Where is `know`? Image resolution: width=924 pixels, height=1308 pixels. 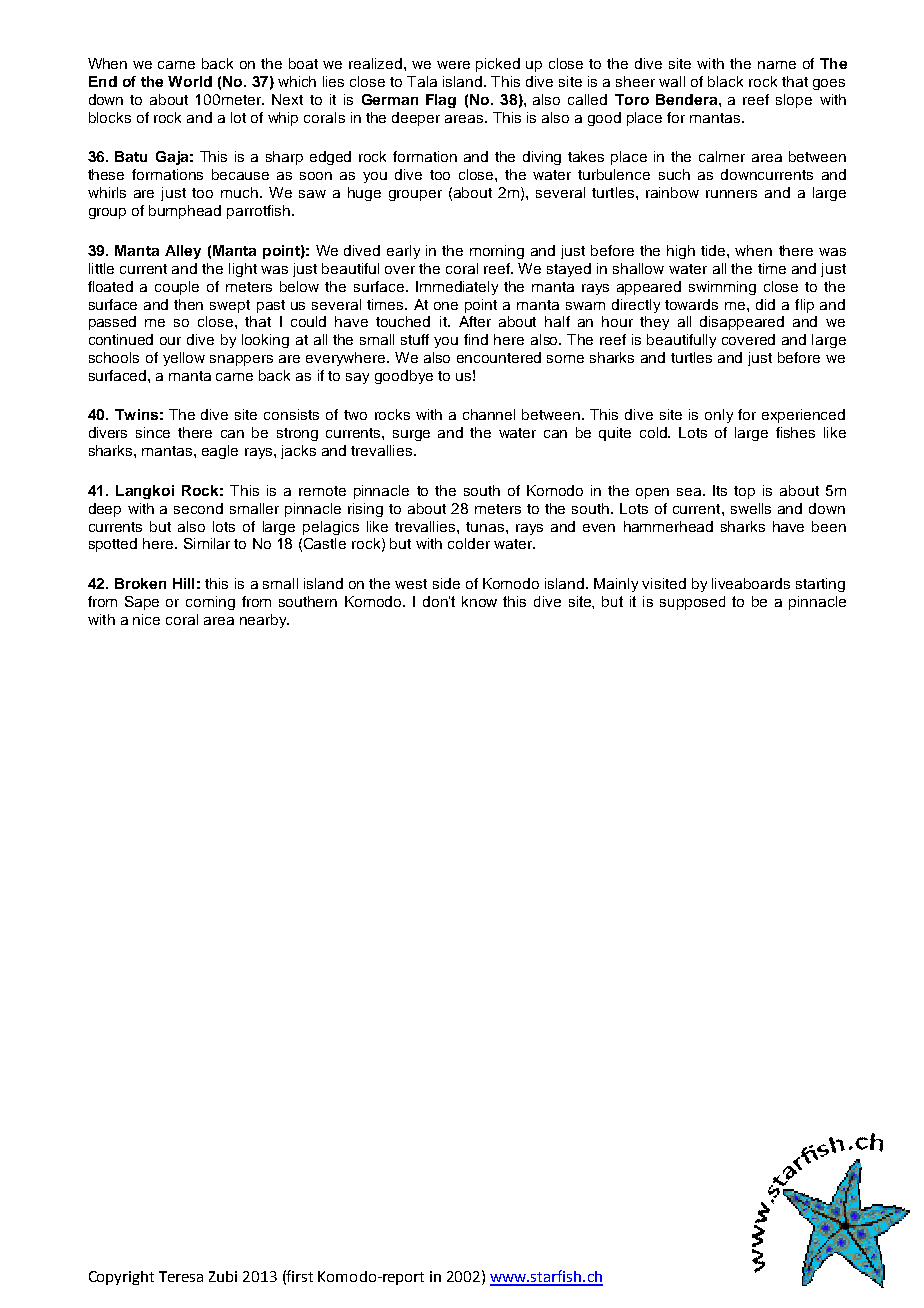 know is located at coordinates (479, 601).
